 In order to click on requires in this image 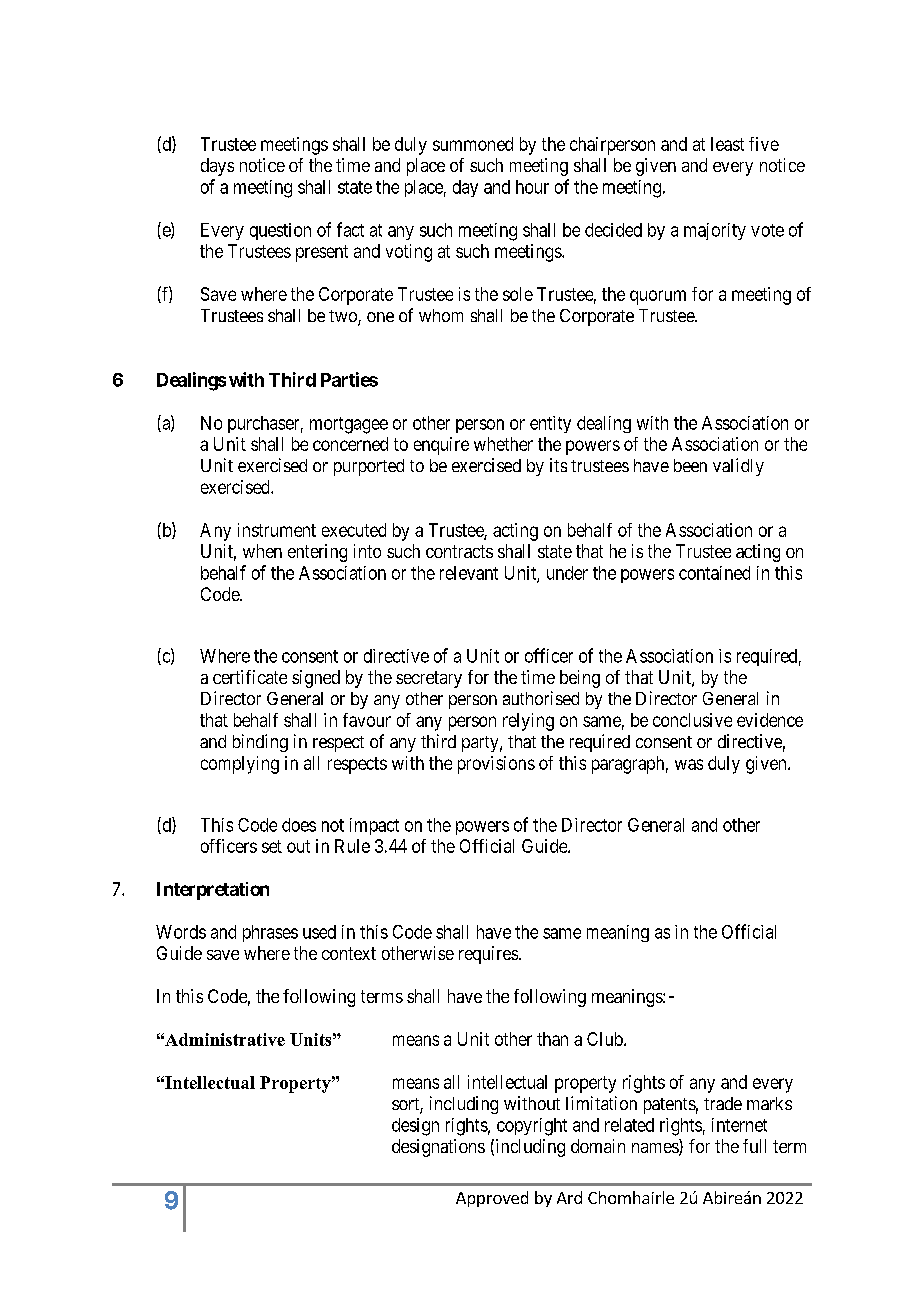, I will do `click(488, 955)`.
